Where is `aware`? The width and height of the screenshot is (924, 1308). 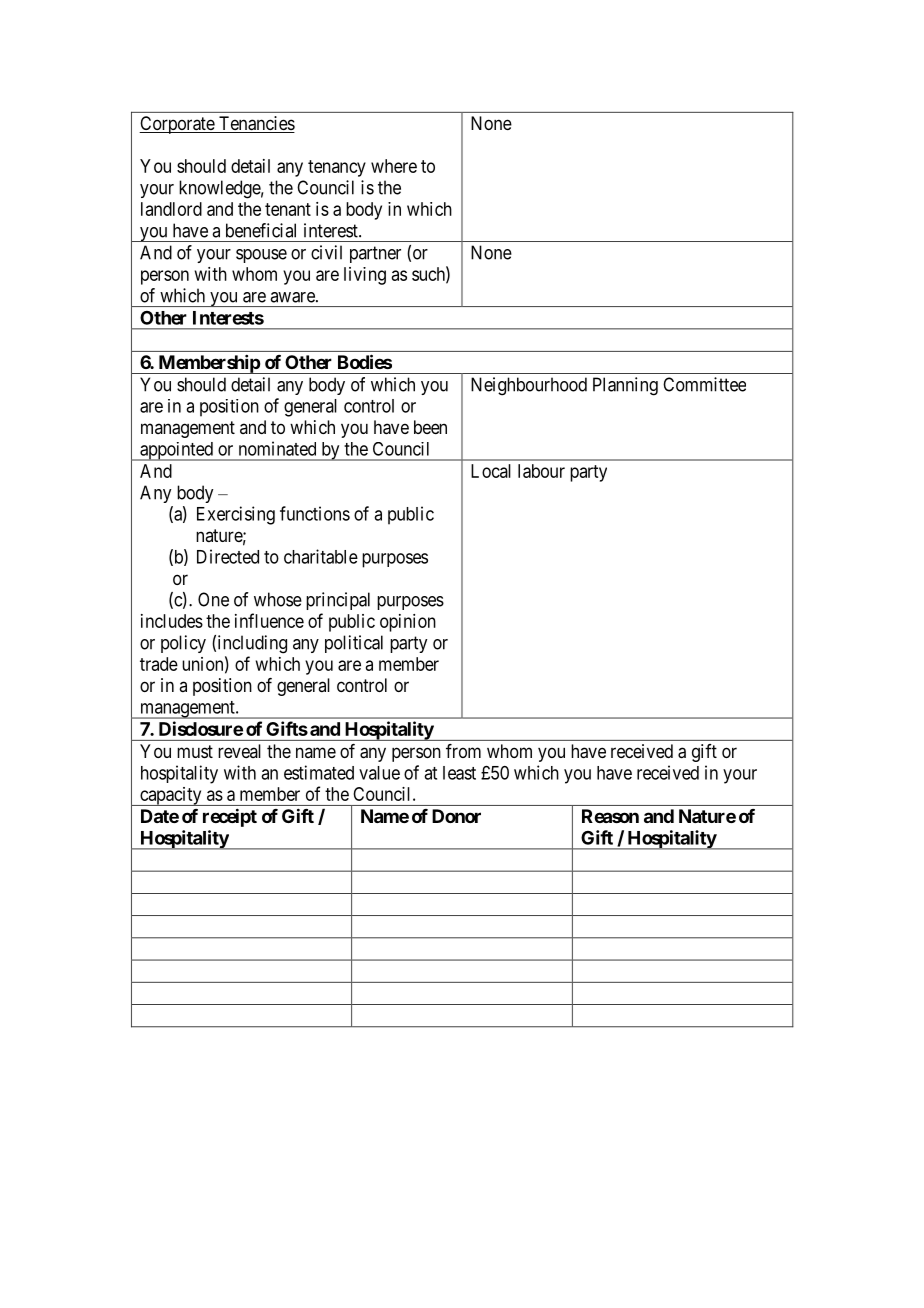
aware is located at coordinates (293, 297).
